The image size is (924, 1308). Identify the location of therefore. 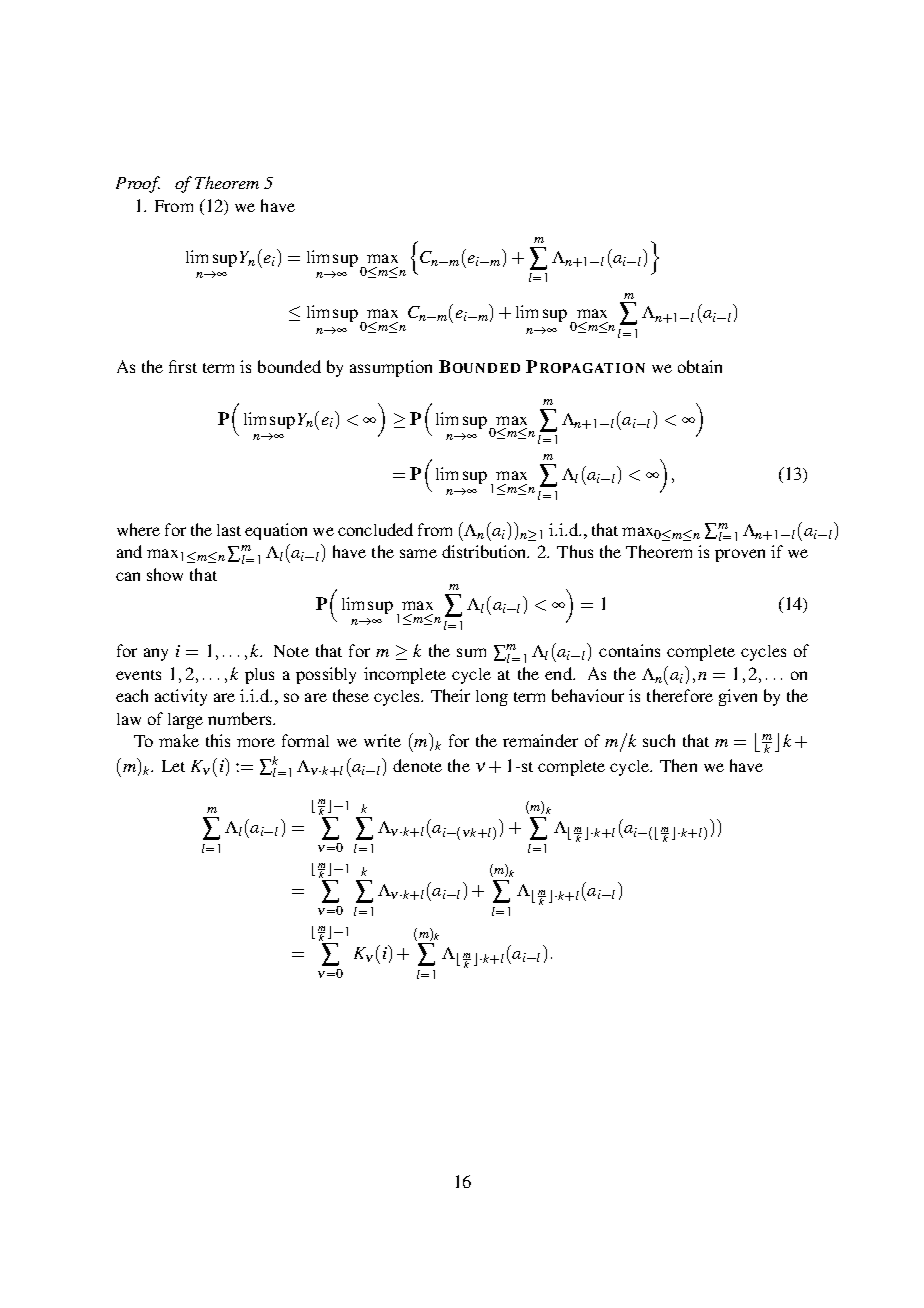
(680, 695).
